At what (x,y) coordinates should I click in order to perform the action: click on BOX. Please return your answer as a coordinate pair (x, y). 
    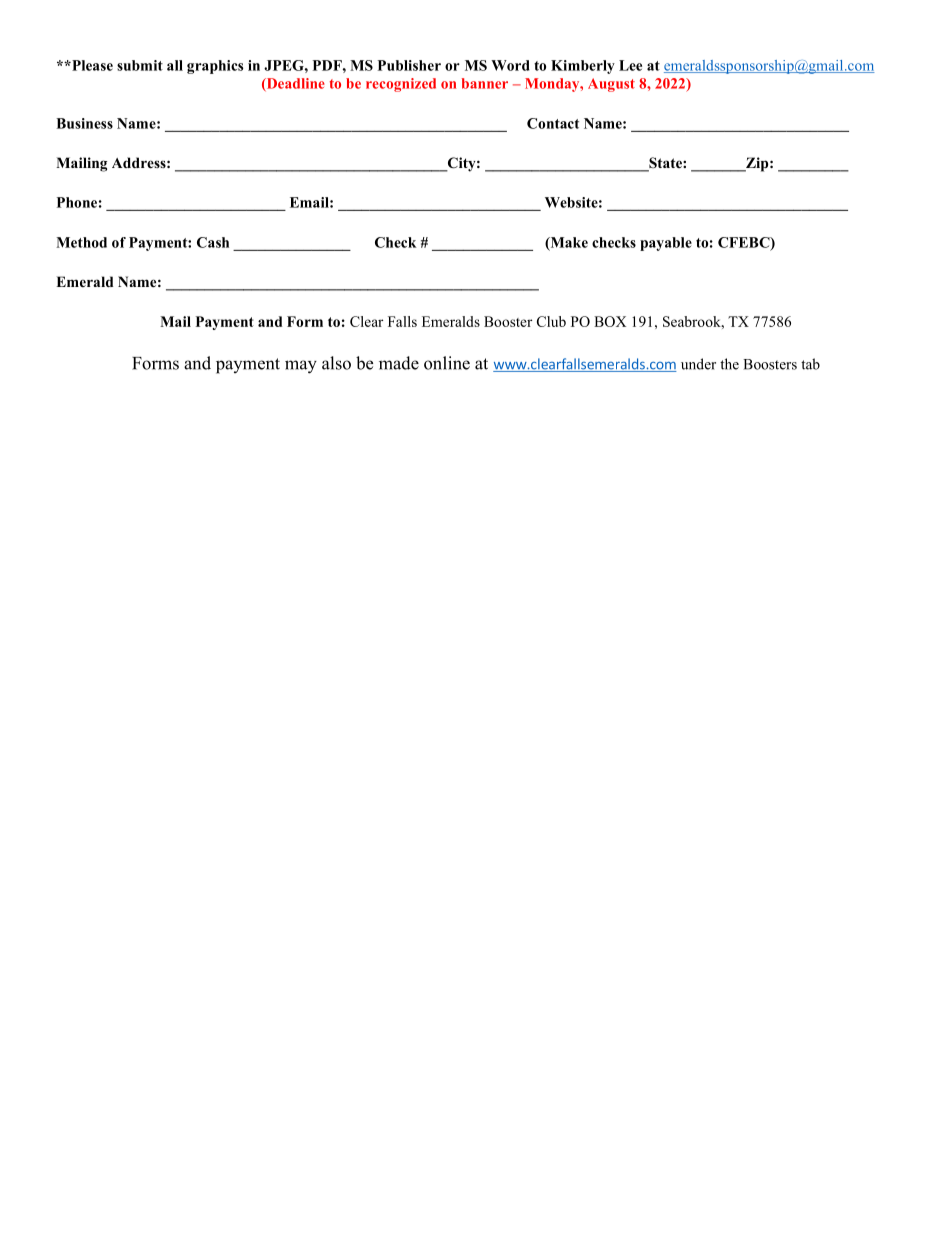
    Looking at the image, I should click on (610, 321).
